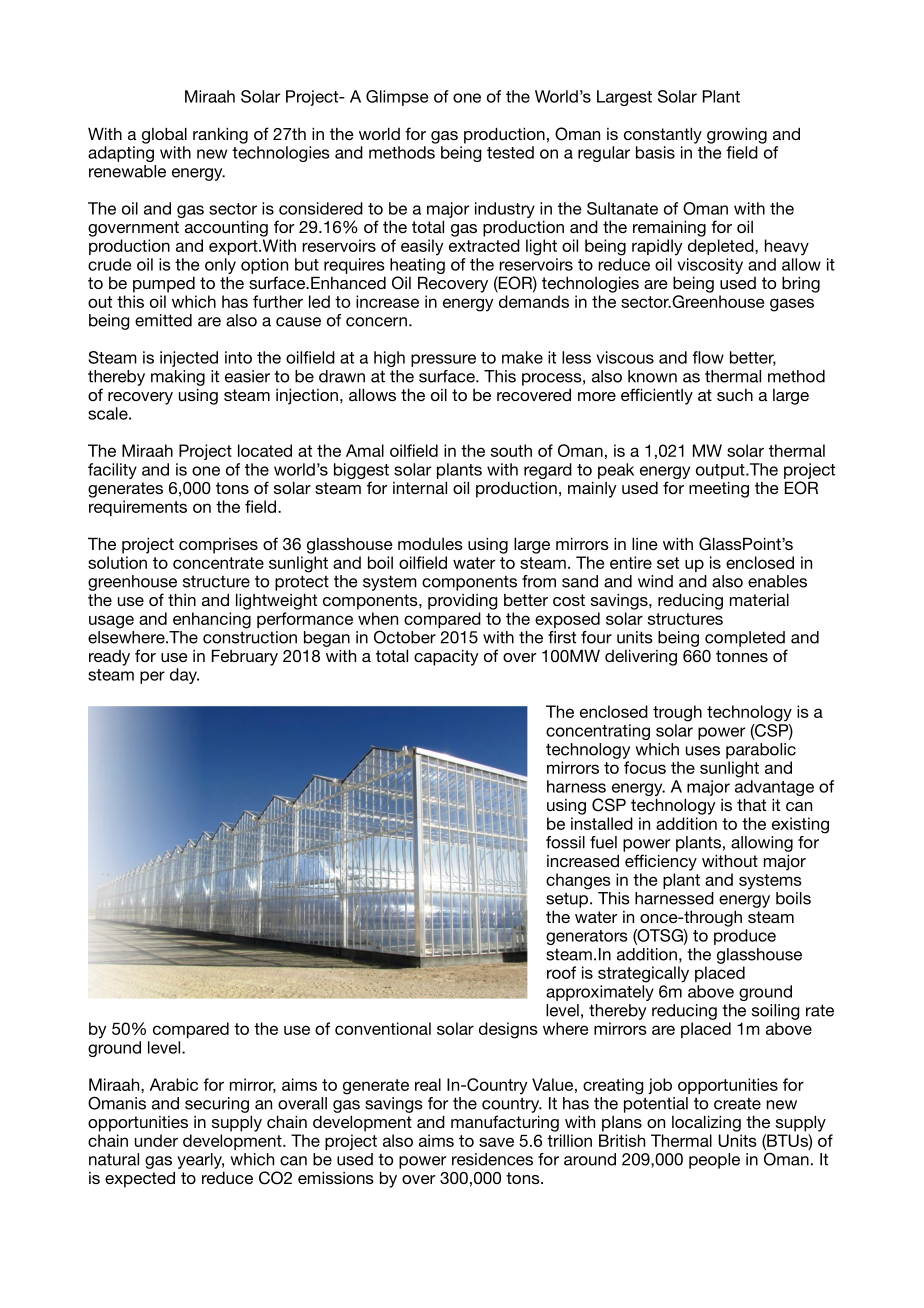 The width and height of the screenshot is (924, 1308). What do you see at coordinates (737, 135) in the screenshot?
I see `growing` at bounding box center [737, 135].
